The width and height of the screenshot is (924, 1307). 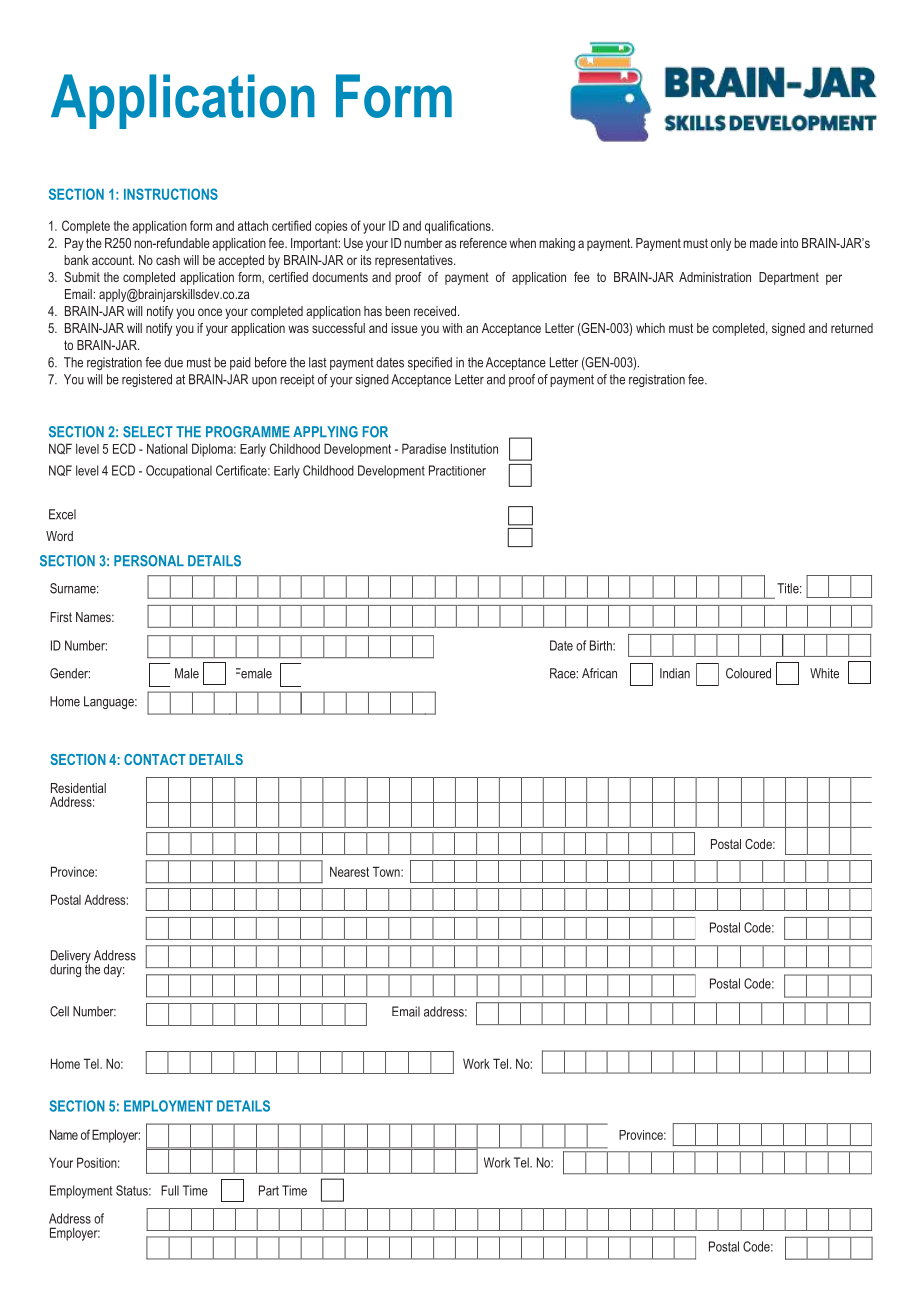 I want to click on qualifications, so click(x=459, y=227).
